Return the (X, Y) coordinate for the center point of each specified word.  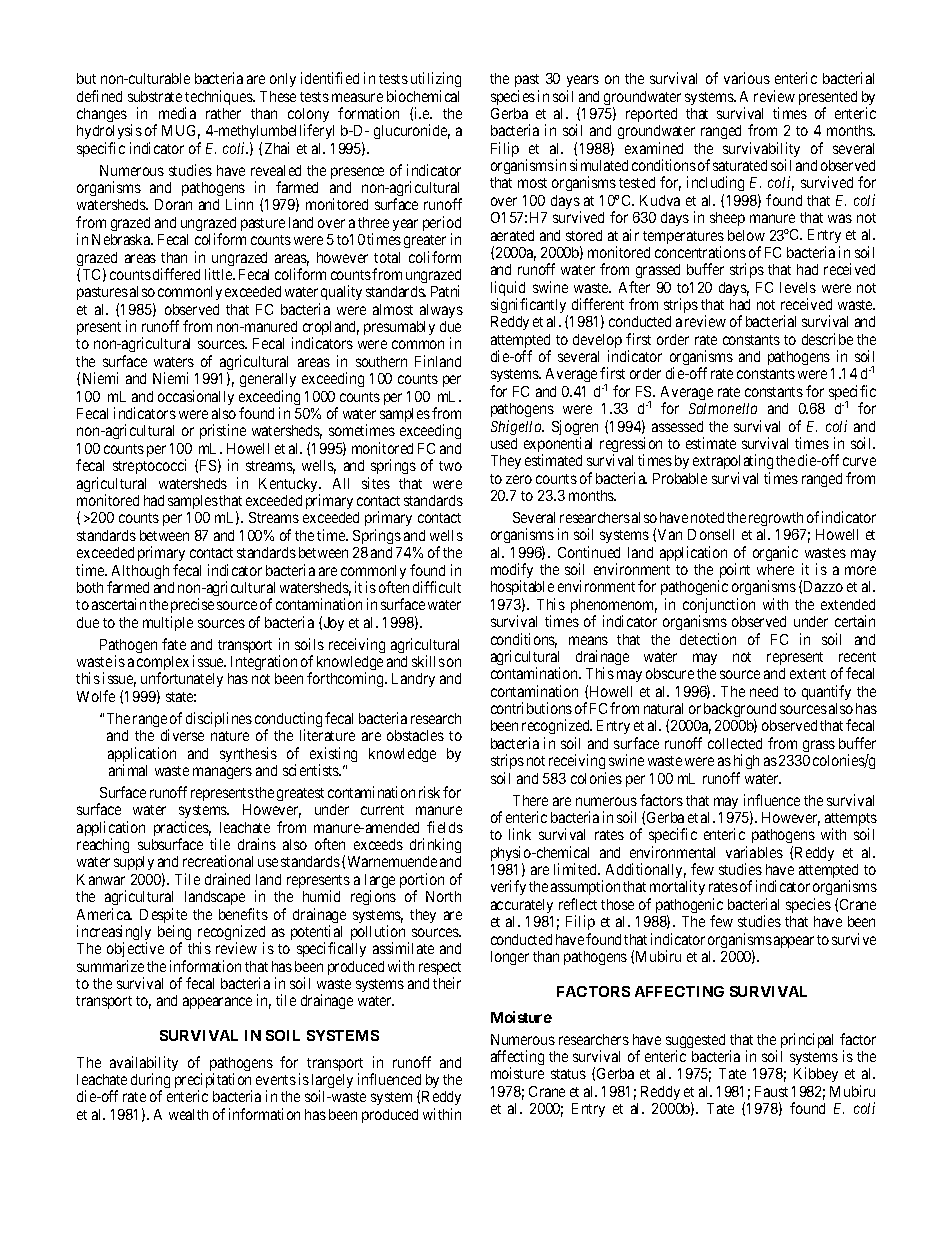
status (568, 1074)
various (747, 78)
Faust (771, 1091)
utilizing (436, 79)
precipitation (213, 1082)
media (177, 113)
